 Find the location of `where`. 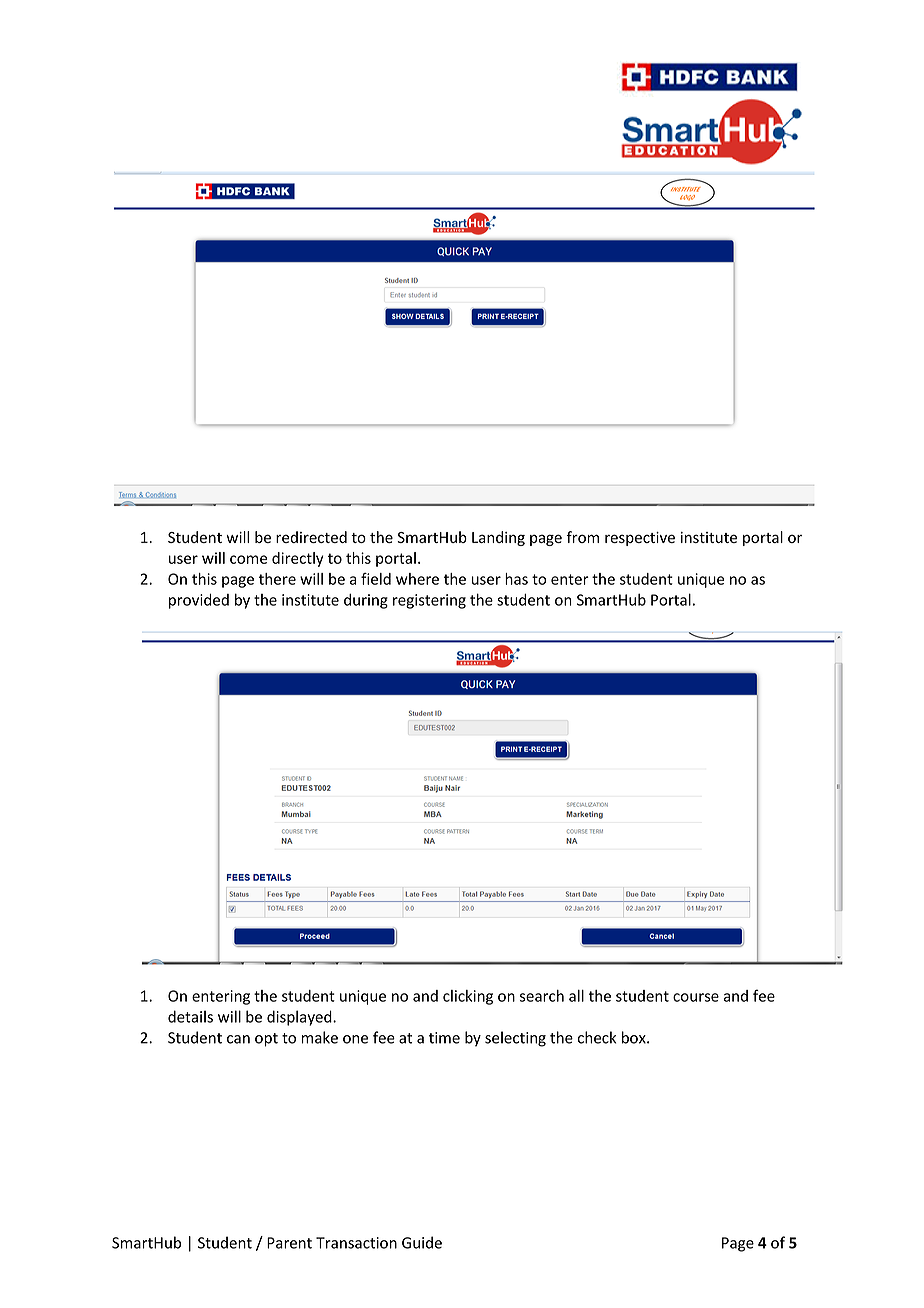

where is located at coordinates (417, 579).
